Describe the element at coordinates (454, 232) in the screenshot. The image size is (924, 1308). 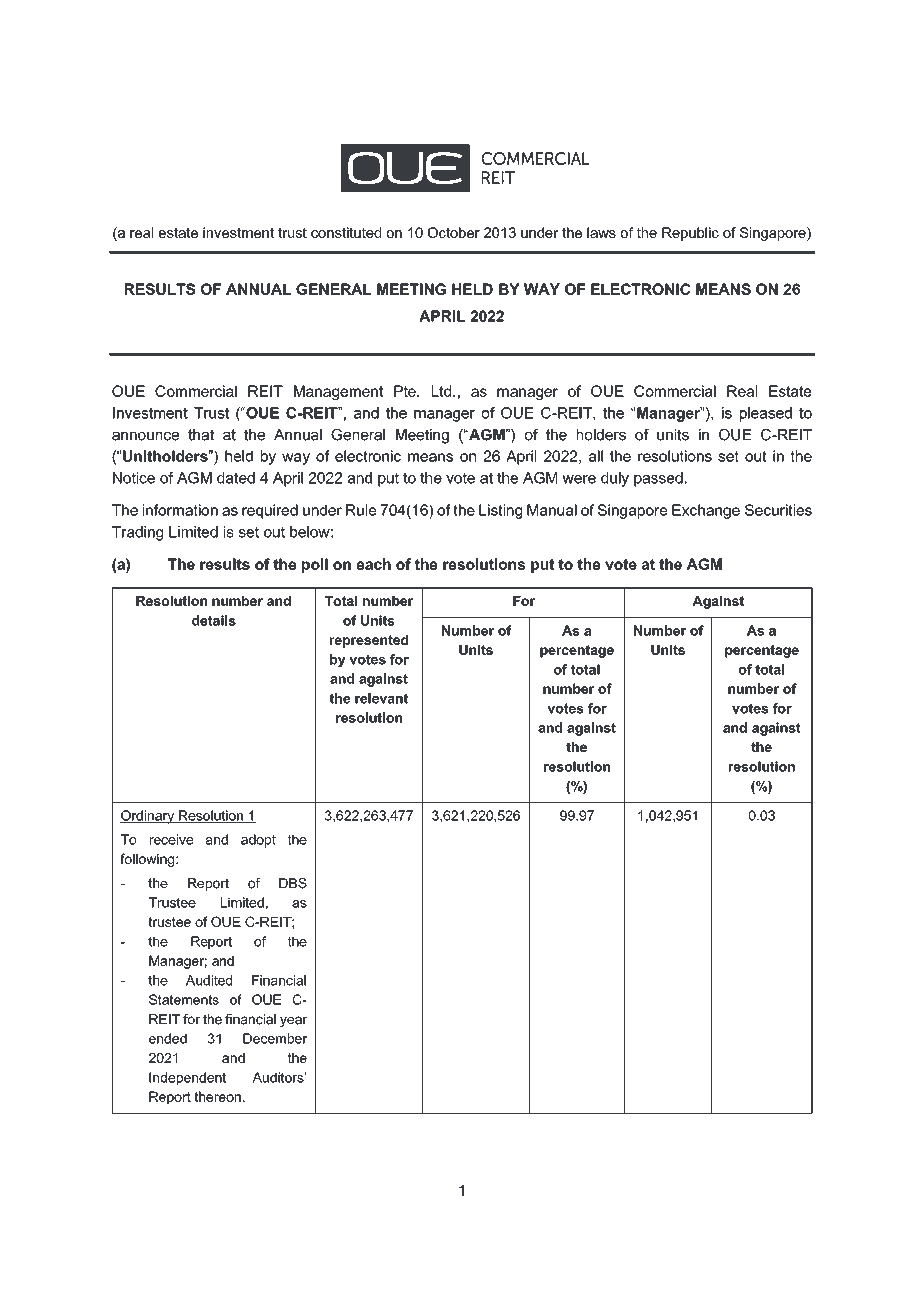
I see `October` at that location.
